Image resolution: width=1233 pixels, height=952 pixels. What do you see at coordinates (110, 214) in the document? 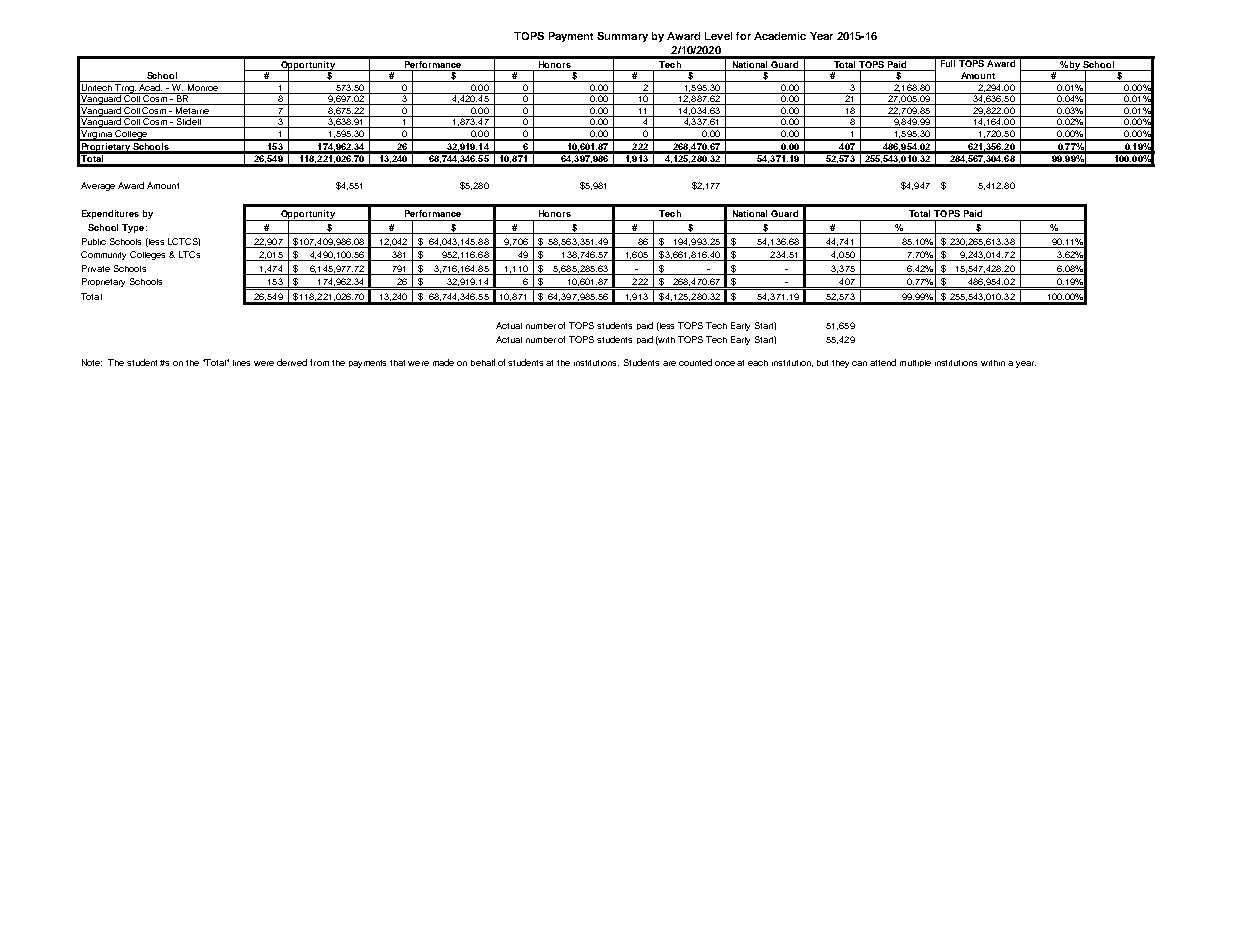
I see `Expenditures` at bounding box center [110, 214].
